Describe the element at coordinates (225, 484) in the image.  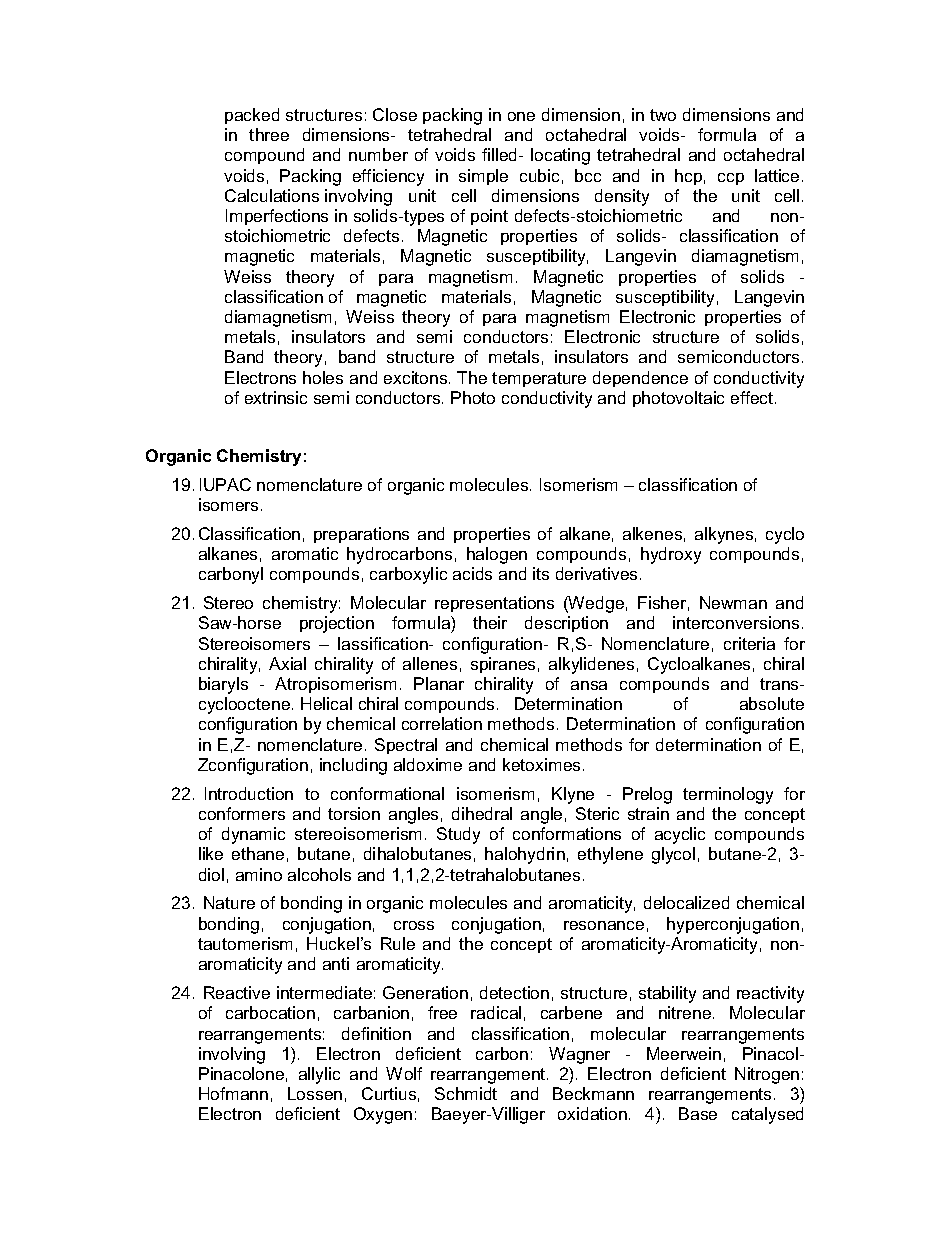
I see `IUPAC` at that location.
